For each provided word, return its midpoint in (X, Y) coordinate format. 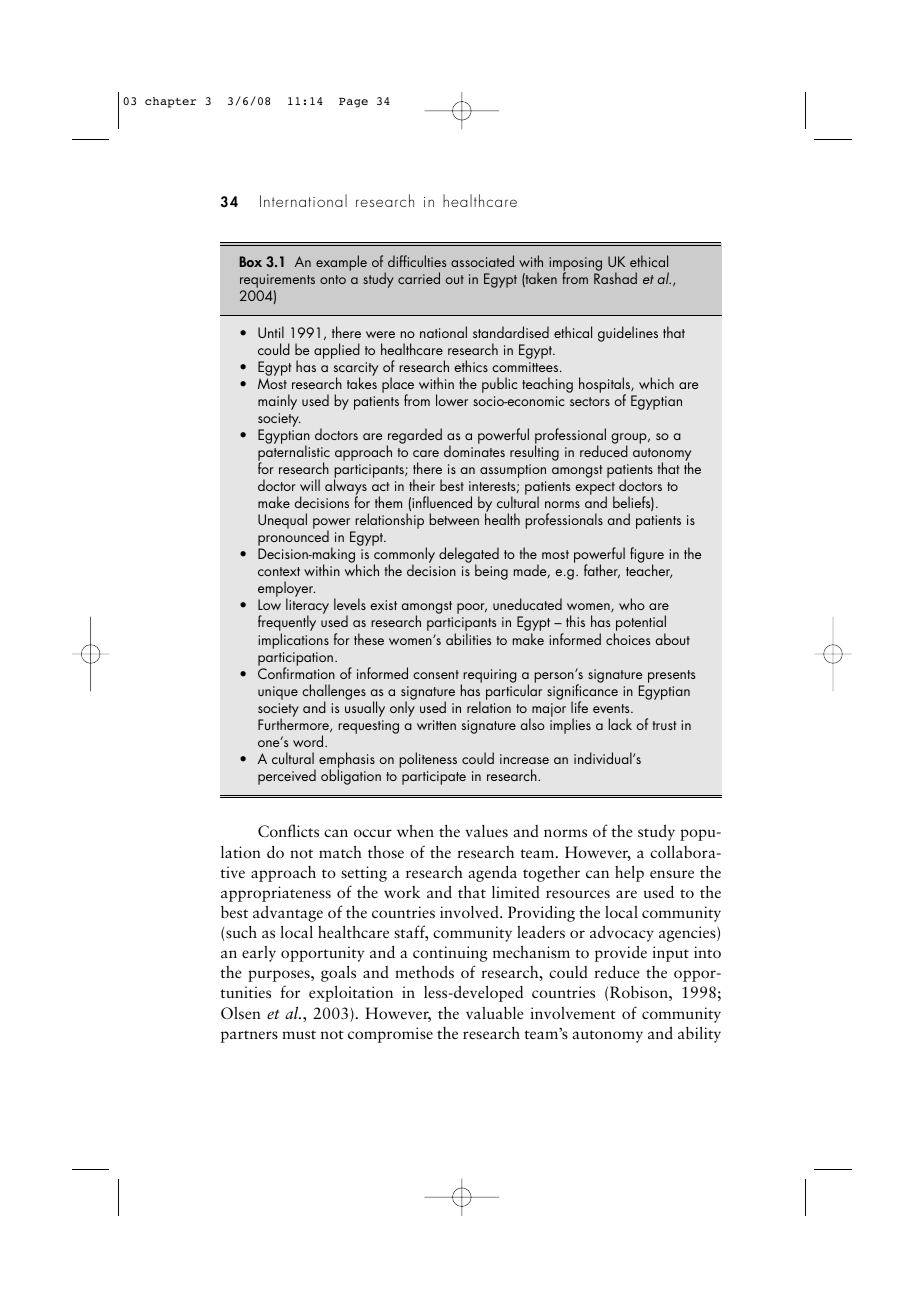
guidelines (628, 334)
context (279, 571)
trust (665, 725)
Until (271, 332)
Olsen (241, 1013)
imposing (576, 265)
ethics (471, 366)
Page (353, 102)
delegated (469, 556)
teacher (649, 571)
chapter (170, 102)
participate (434, 778)
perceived (287, 777)
